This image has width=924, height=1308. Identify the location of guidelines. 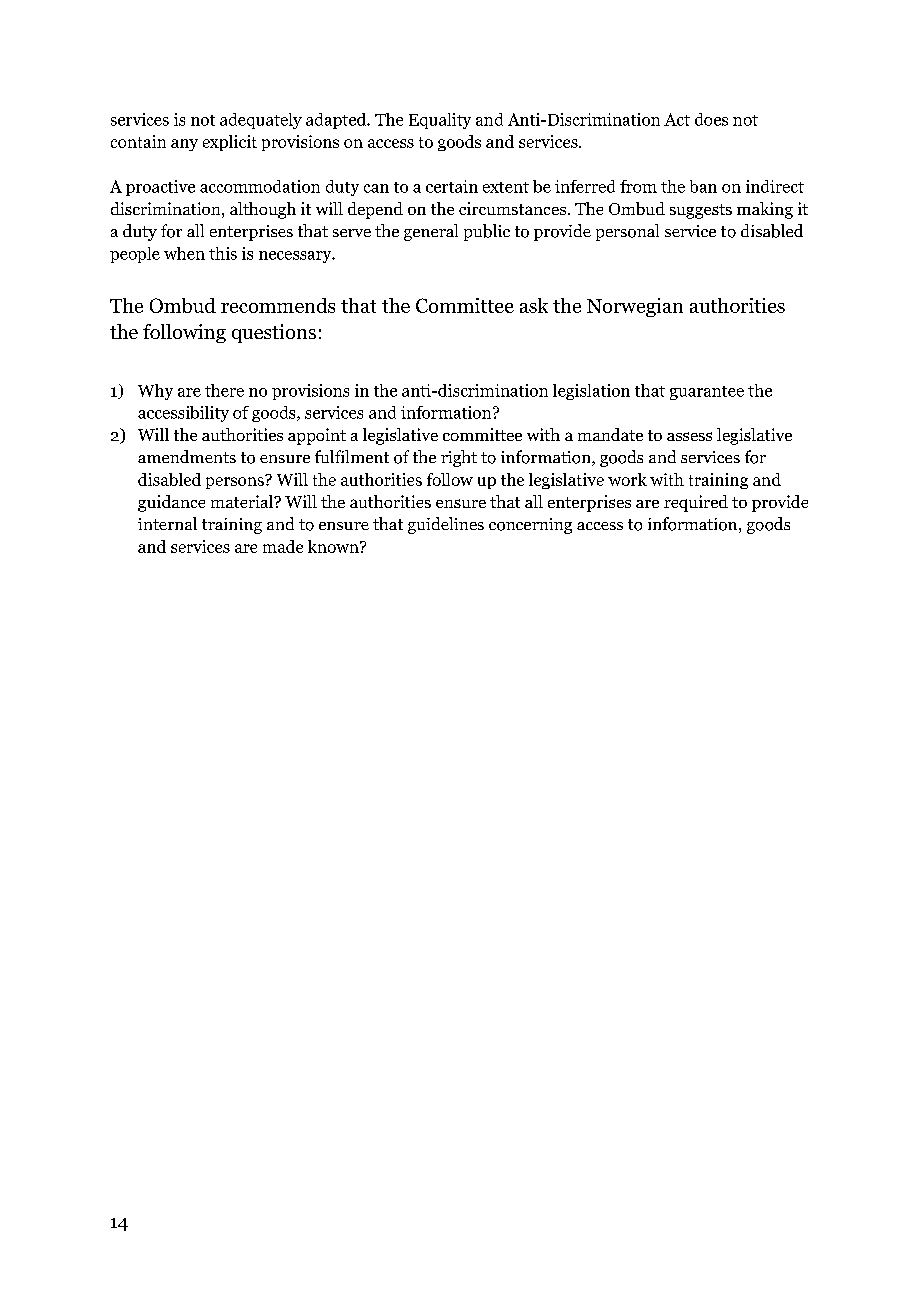
(446, 525).
